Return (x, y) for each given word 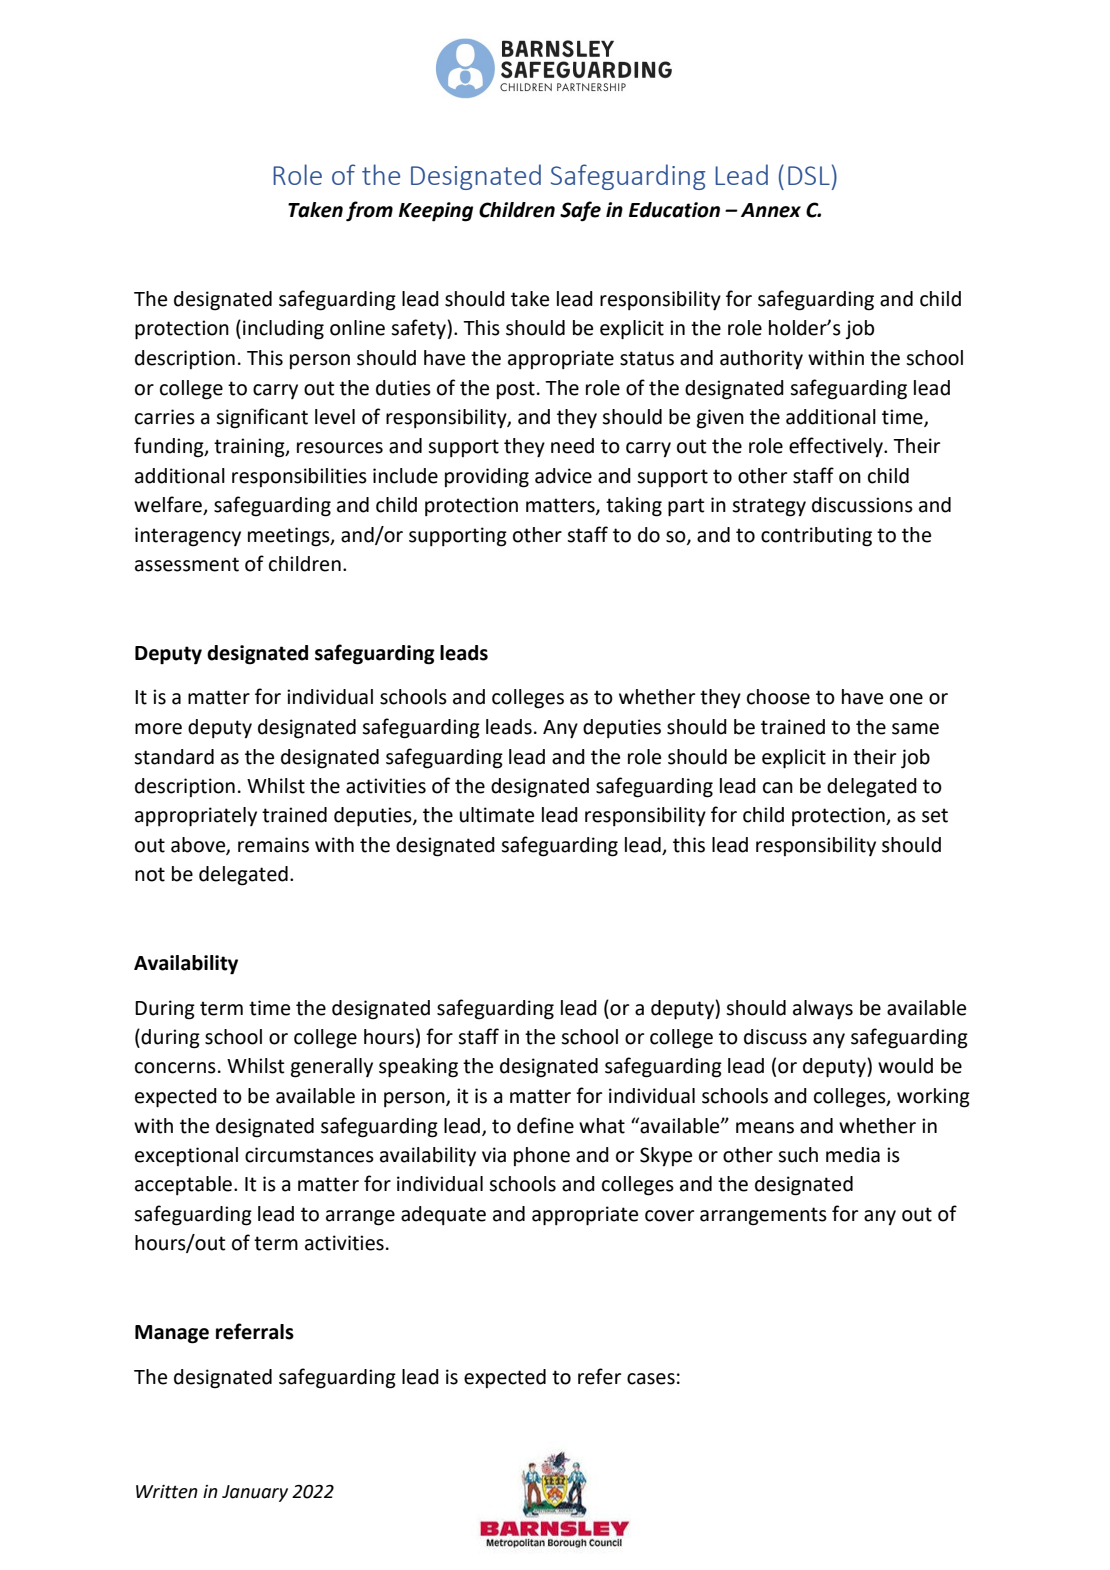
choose (778, 697)
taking (634, 507)
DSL (809, 175)
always (823, 1010)
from (369, 211)
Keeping (436, 212)
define (545, 1125)
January (255, 1493)
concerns (175, 1068)
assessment (187, 564)
